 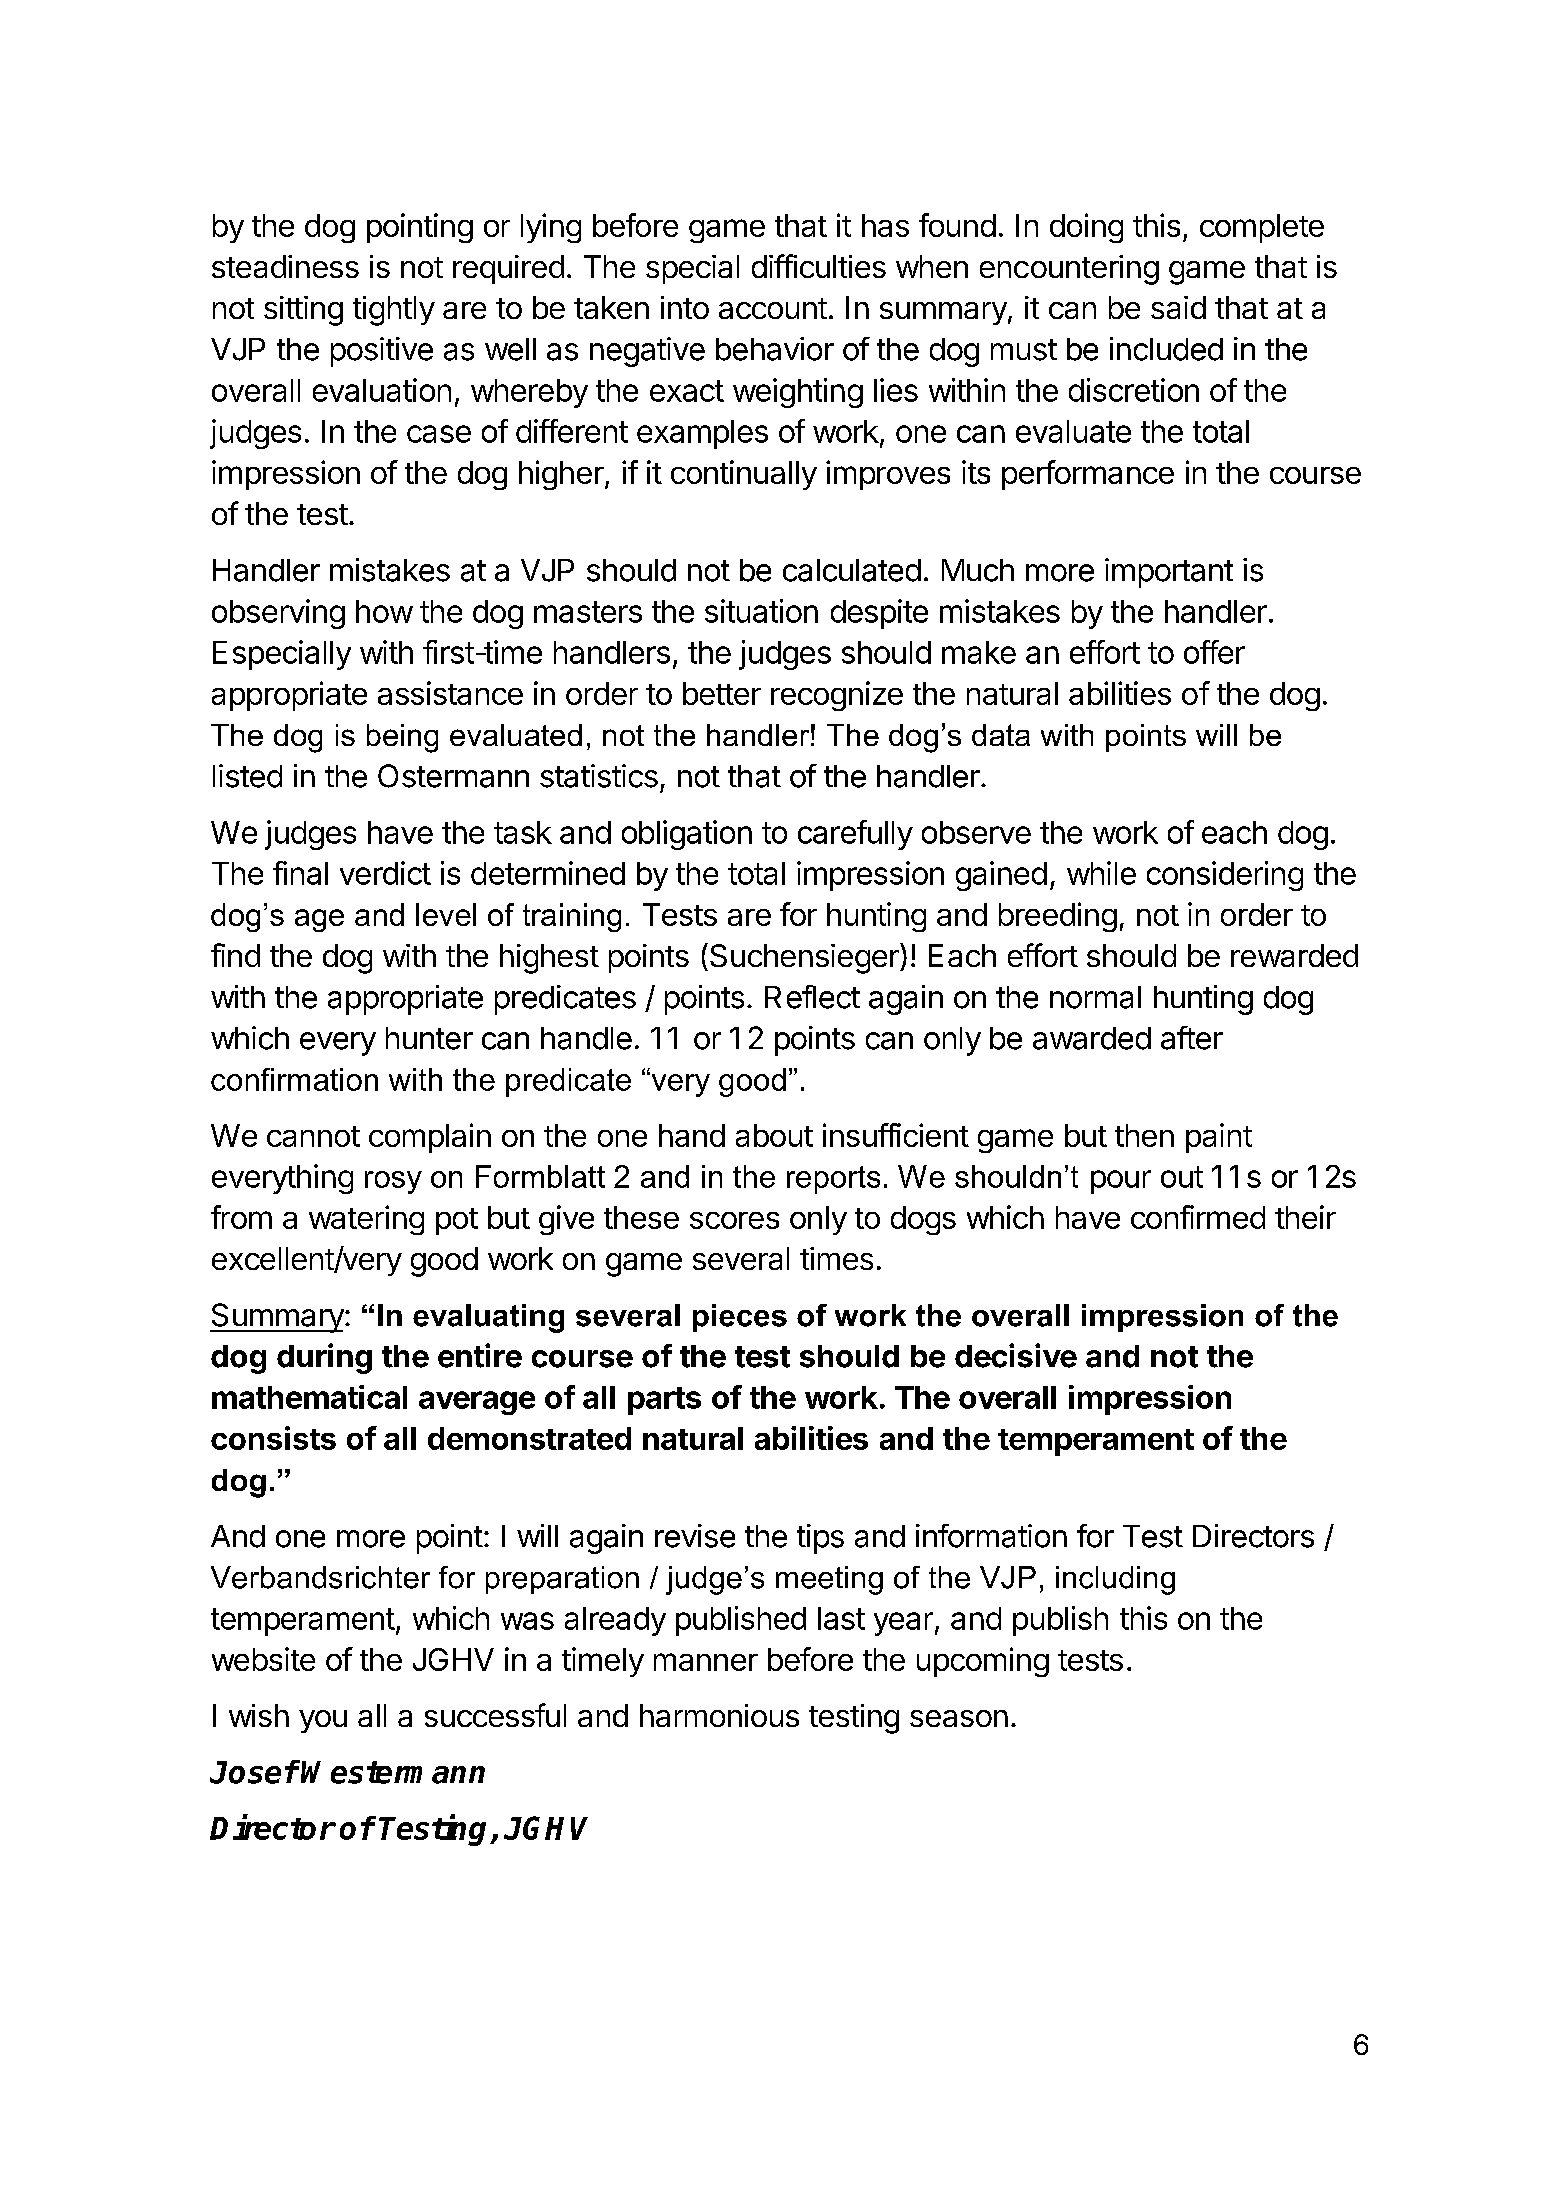 I want to click on being, so click(x=402, y=738).
